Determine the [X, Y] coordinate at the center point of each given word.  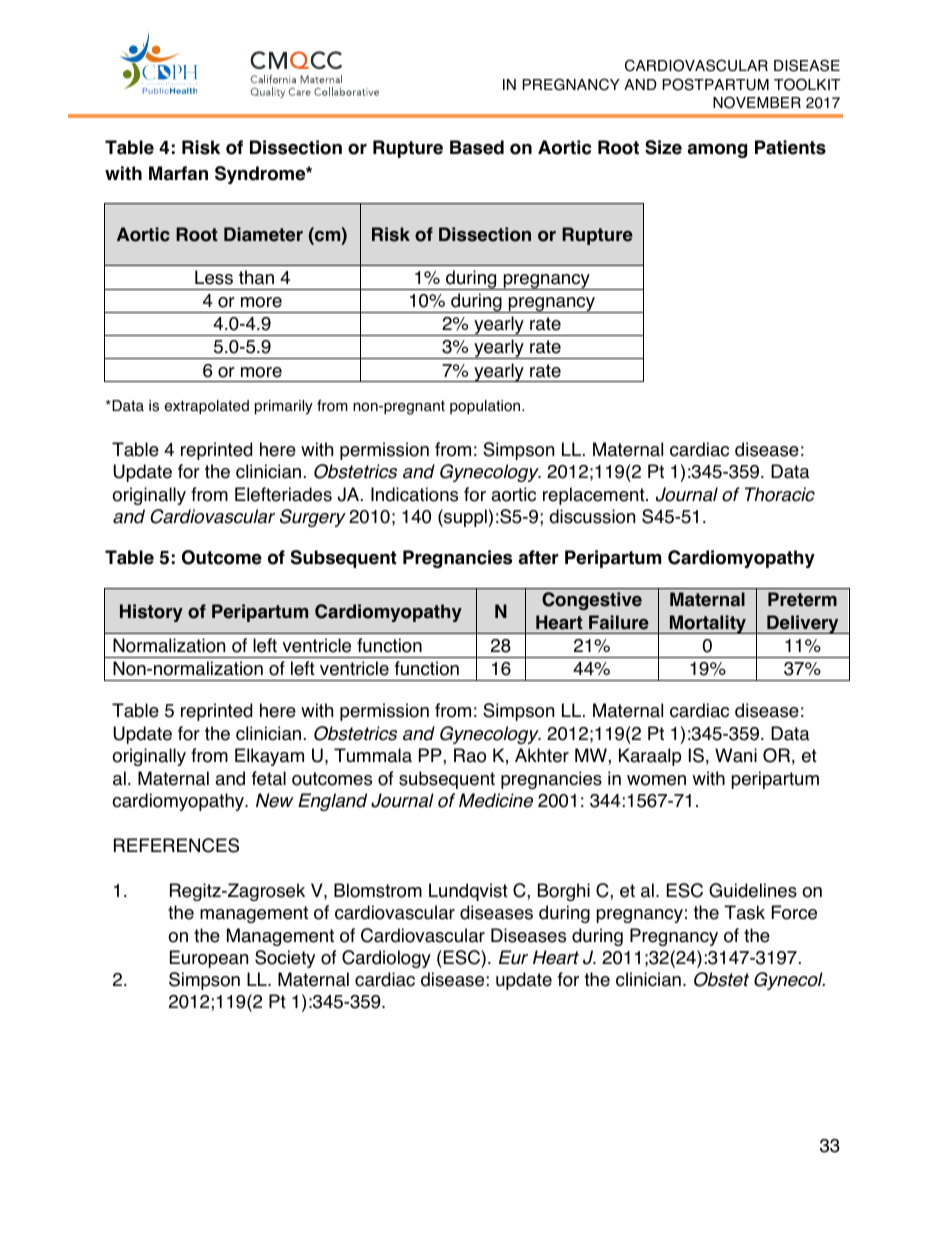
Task [745, 912]
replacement [595, 496]
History [151, 613]
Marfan [178, 173]
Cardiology [386, 959]
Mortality [708, 624]
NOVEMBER [757, 102]
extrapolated [207, 407]
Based [477, 147]
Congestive [592, 601]
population [486, 407]
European [209, 959]
